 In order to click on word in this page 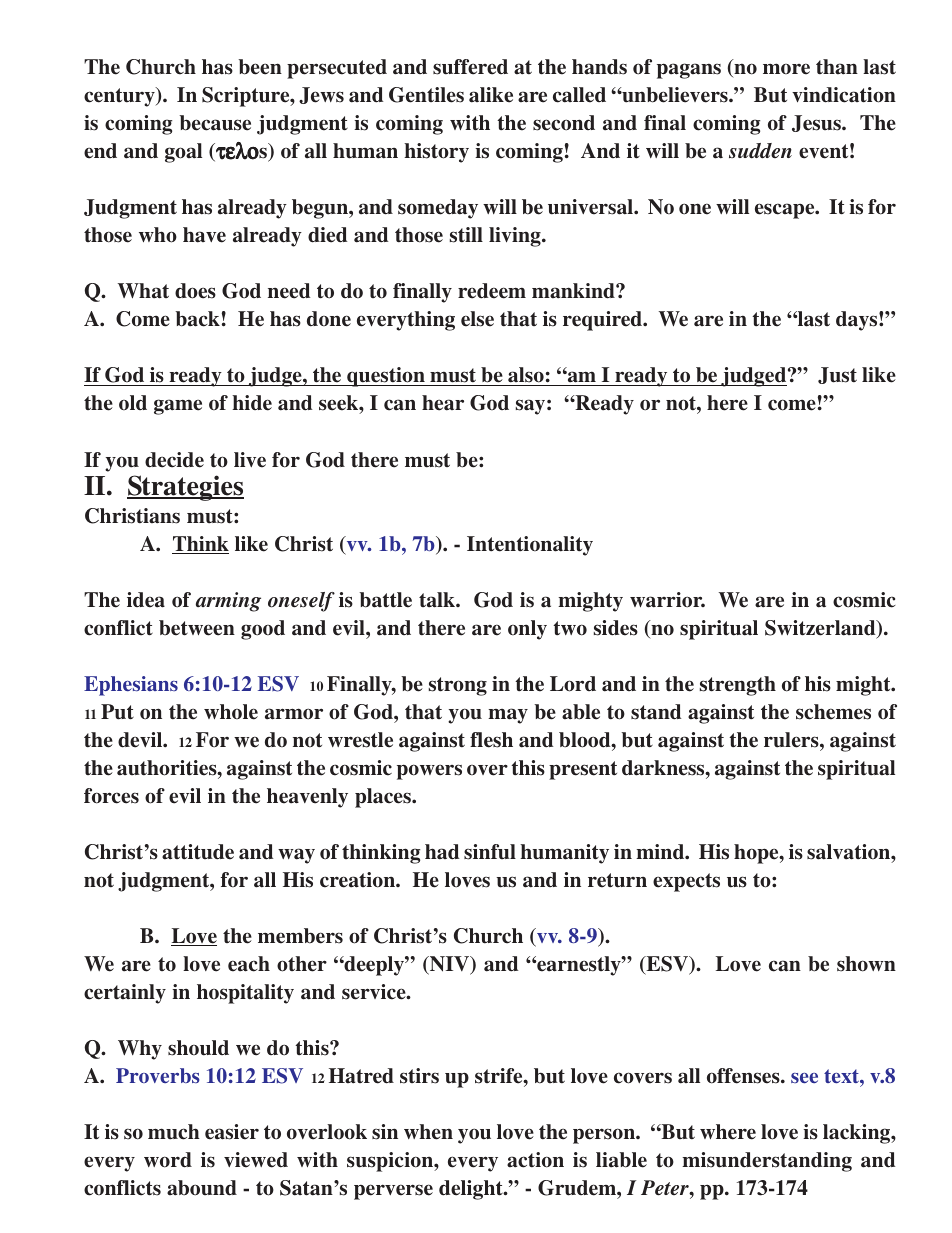, I will do `click(168, 1160)`.
